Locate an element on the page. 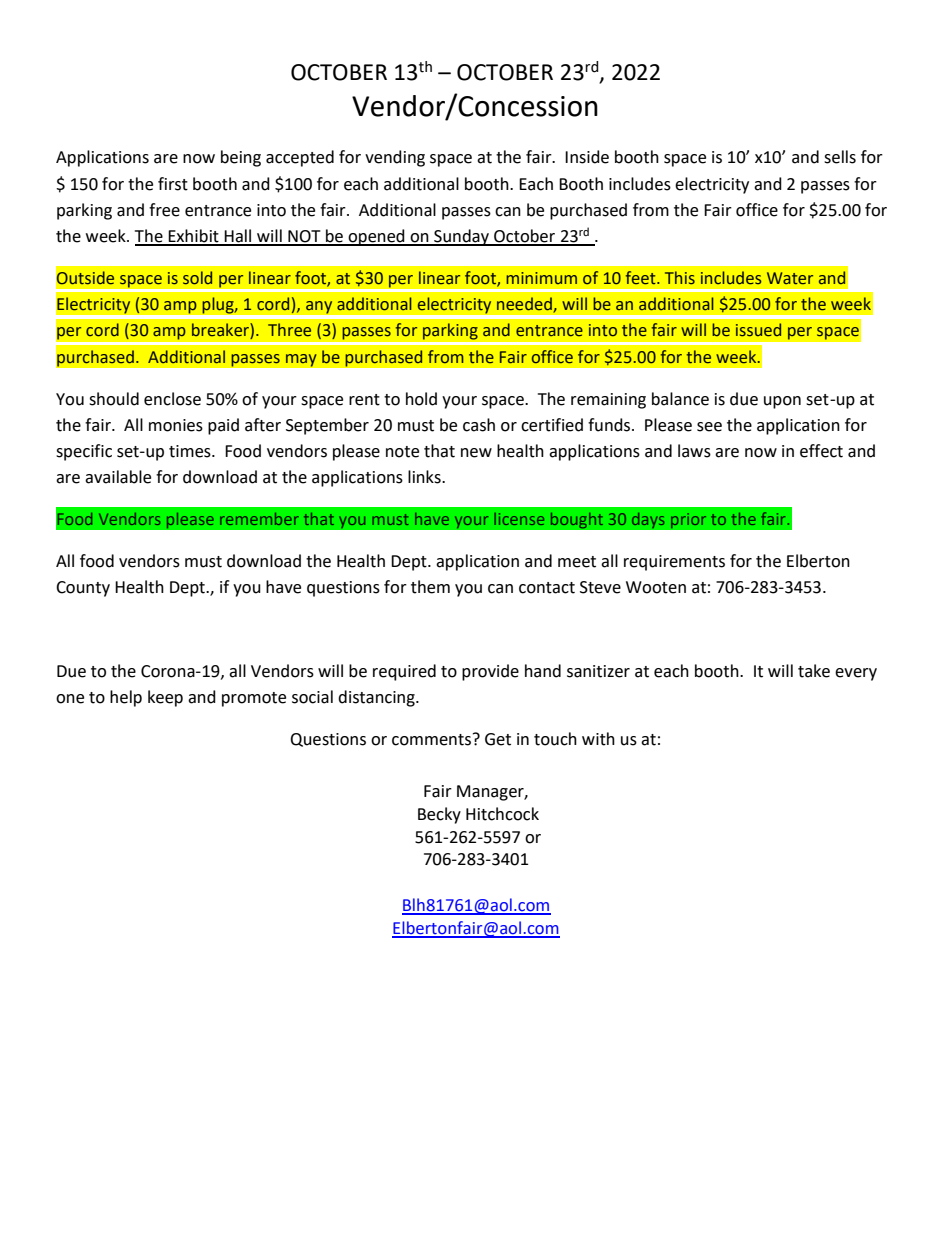  upon is located at coordinates (782, 402).
